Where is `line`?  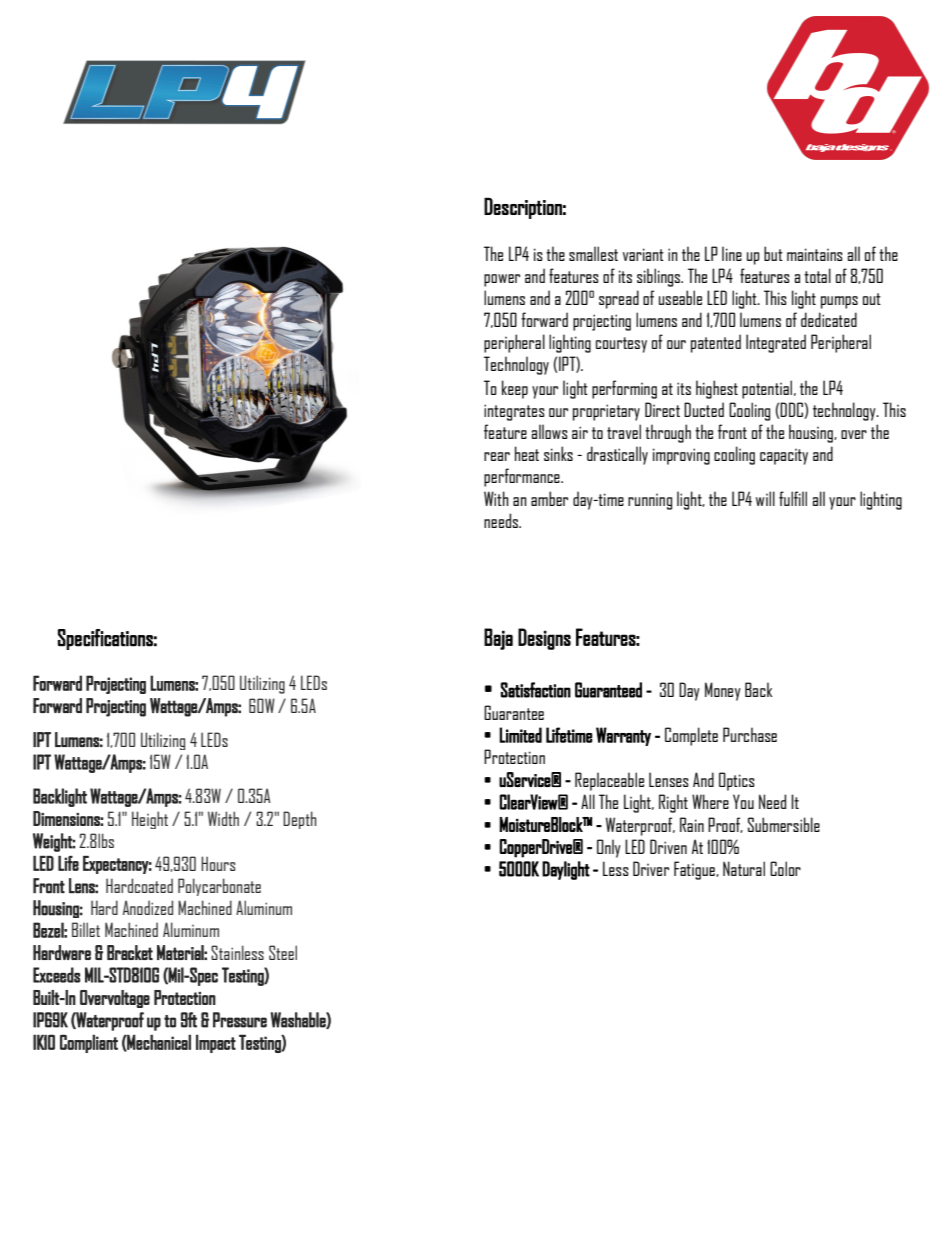
line is located at coordinates (732, 253).
